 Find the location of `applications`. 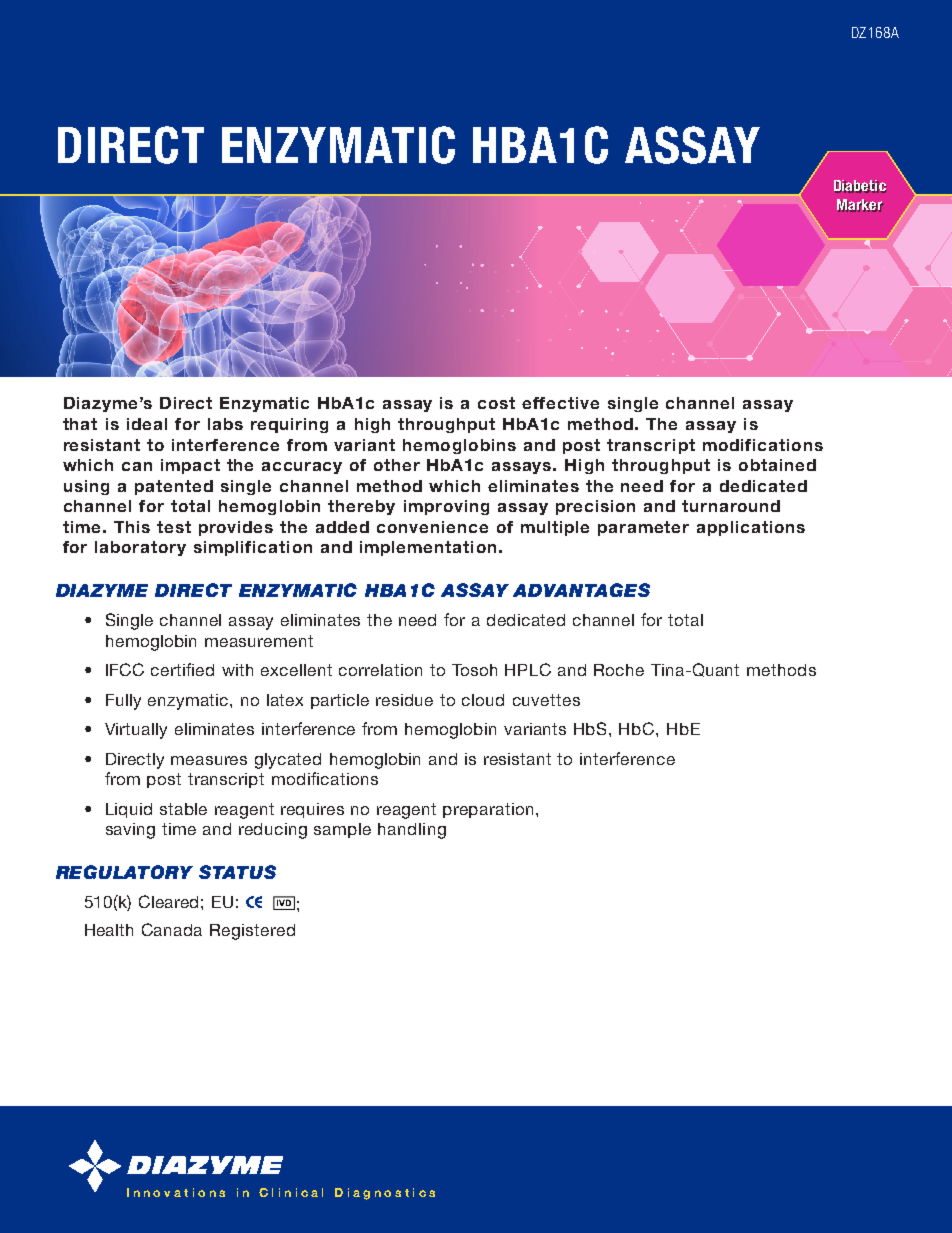

applications is located at coordinates (751, 528).
